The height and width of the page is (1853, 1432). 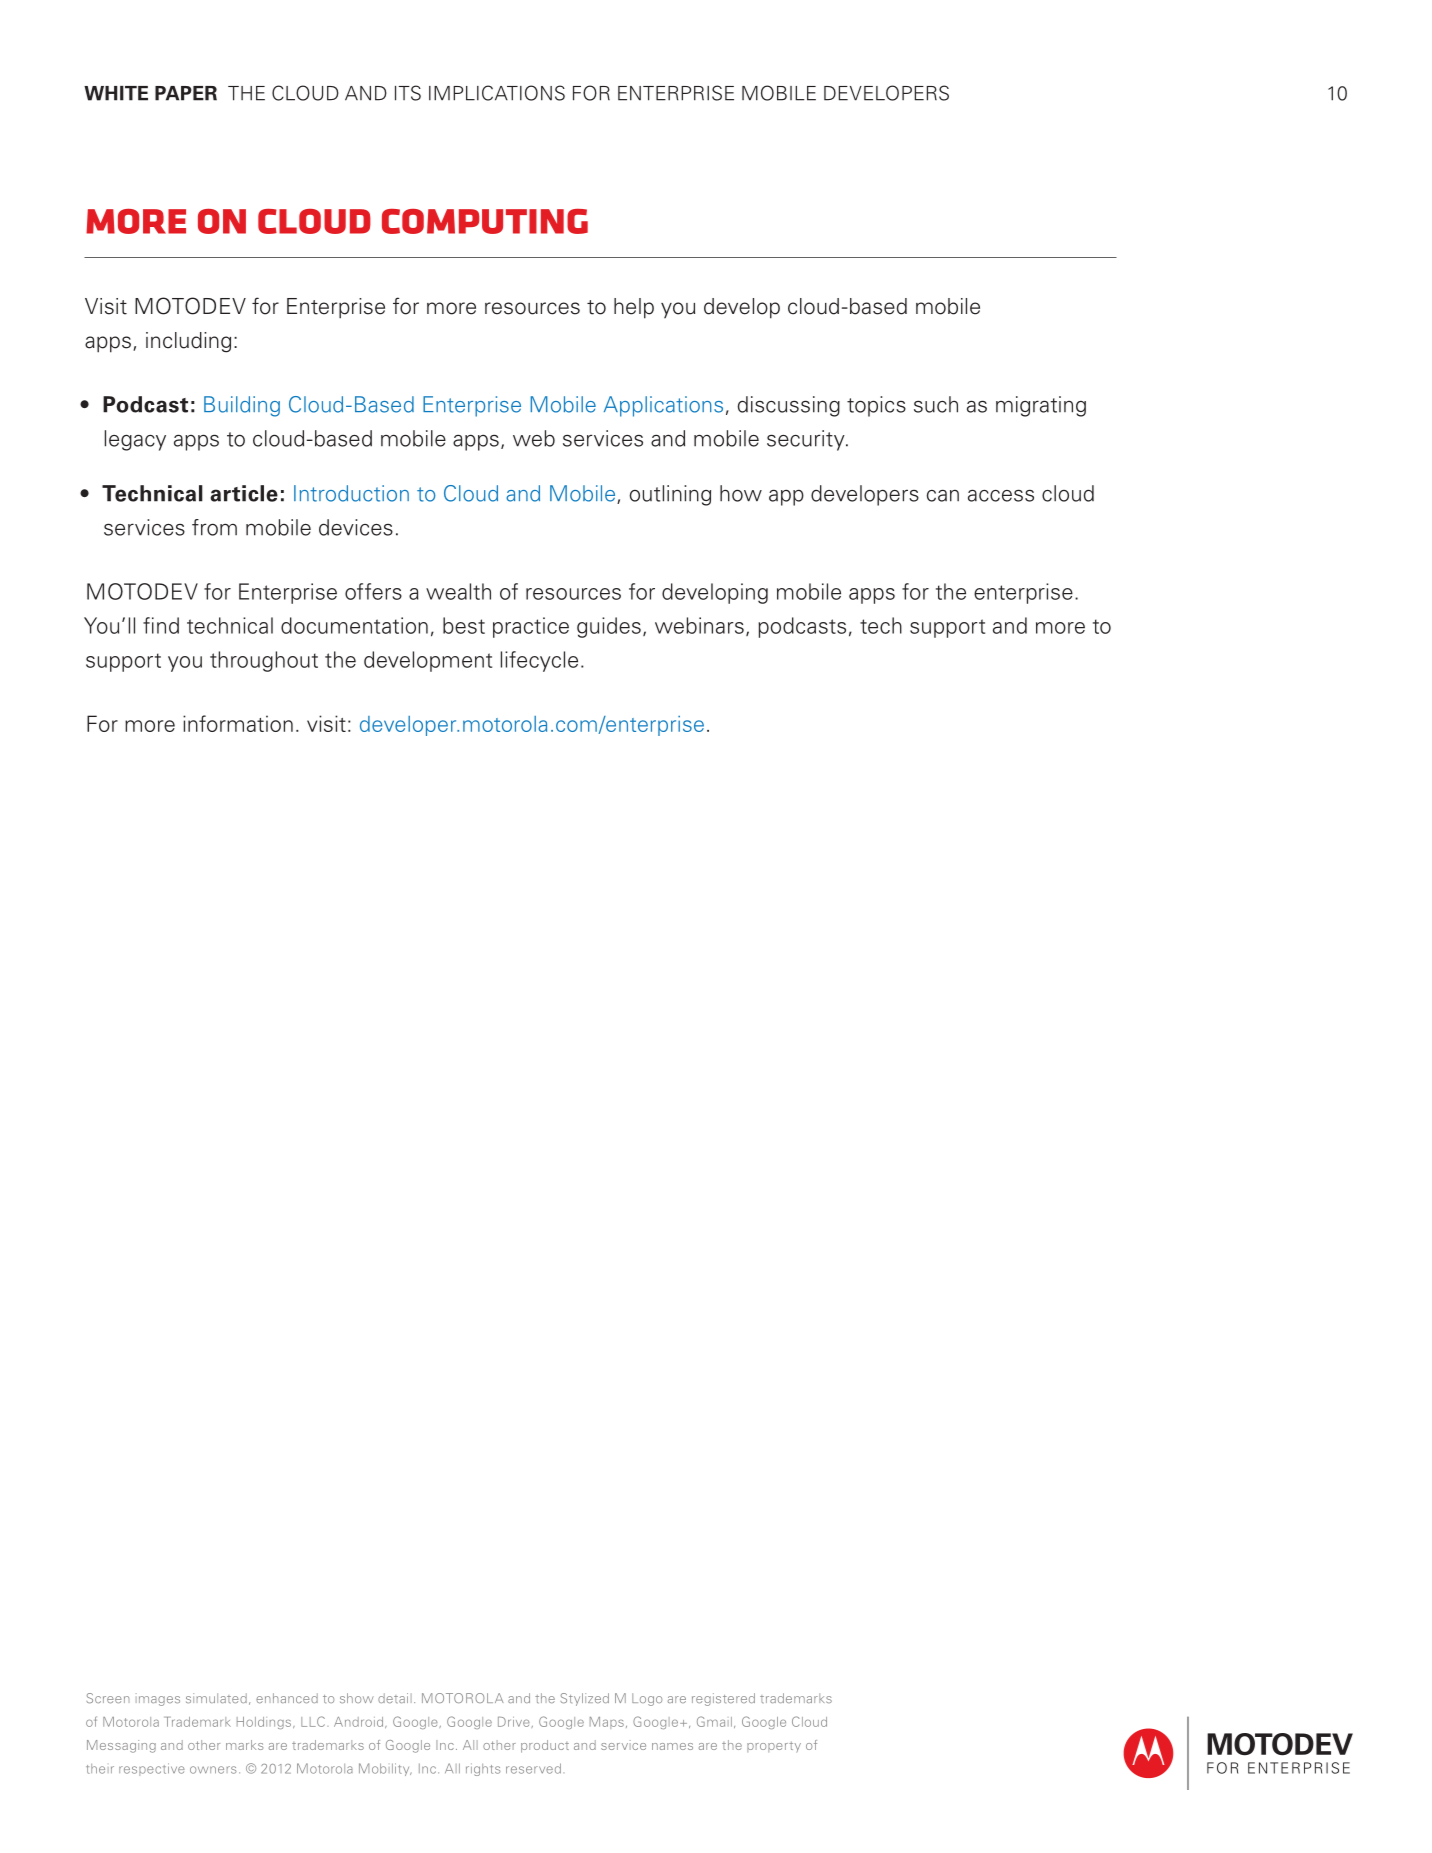 I want to click on such, so click(x=936, y=404).
